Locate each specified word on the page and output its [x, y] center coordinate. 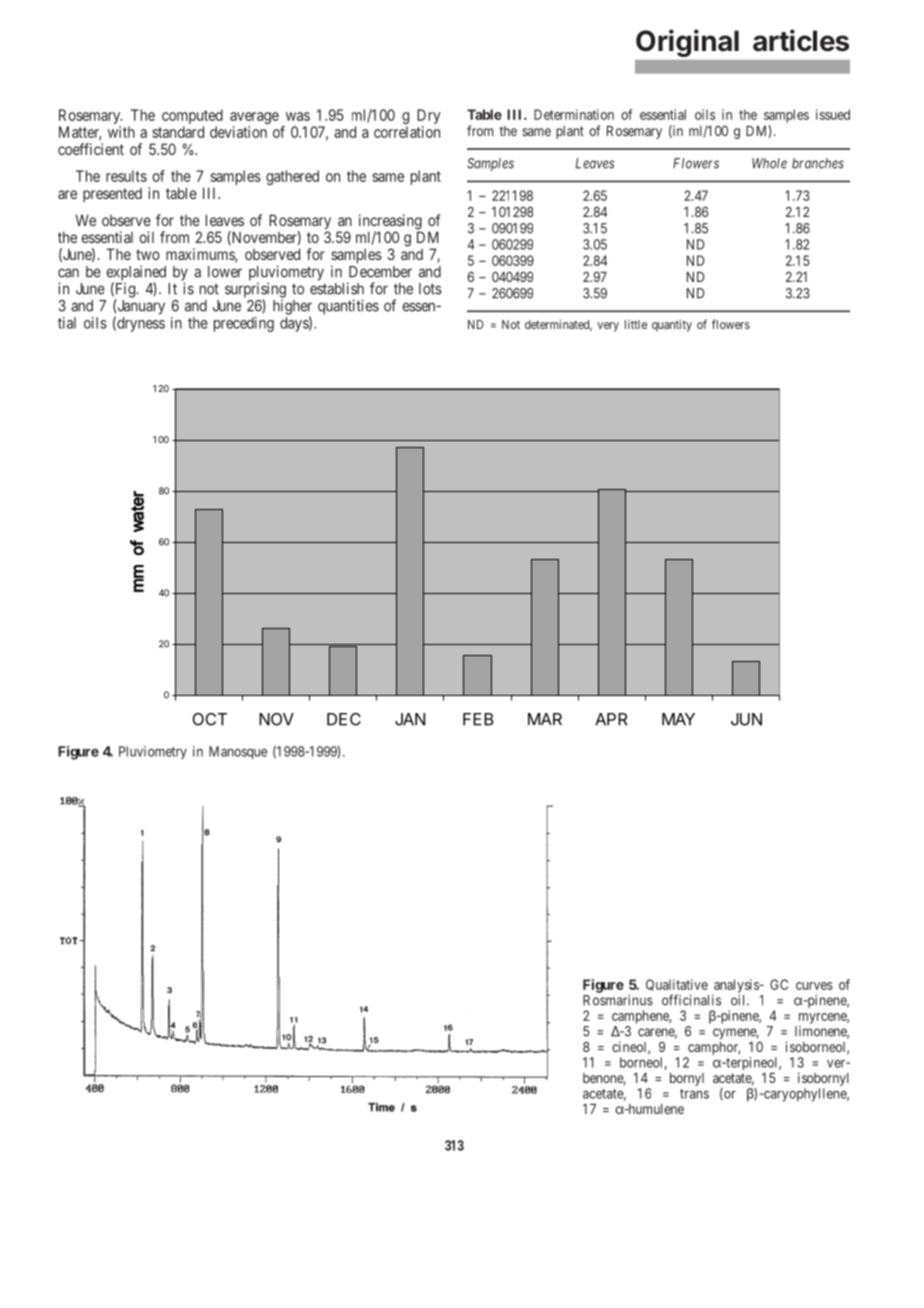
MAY [678, 719]
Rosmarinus [618, 1000]
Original [687, 43]
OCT [209, 719]
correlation [407, 132]
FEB [478, 719]
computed [192, 118]
